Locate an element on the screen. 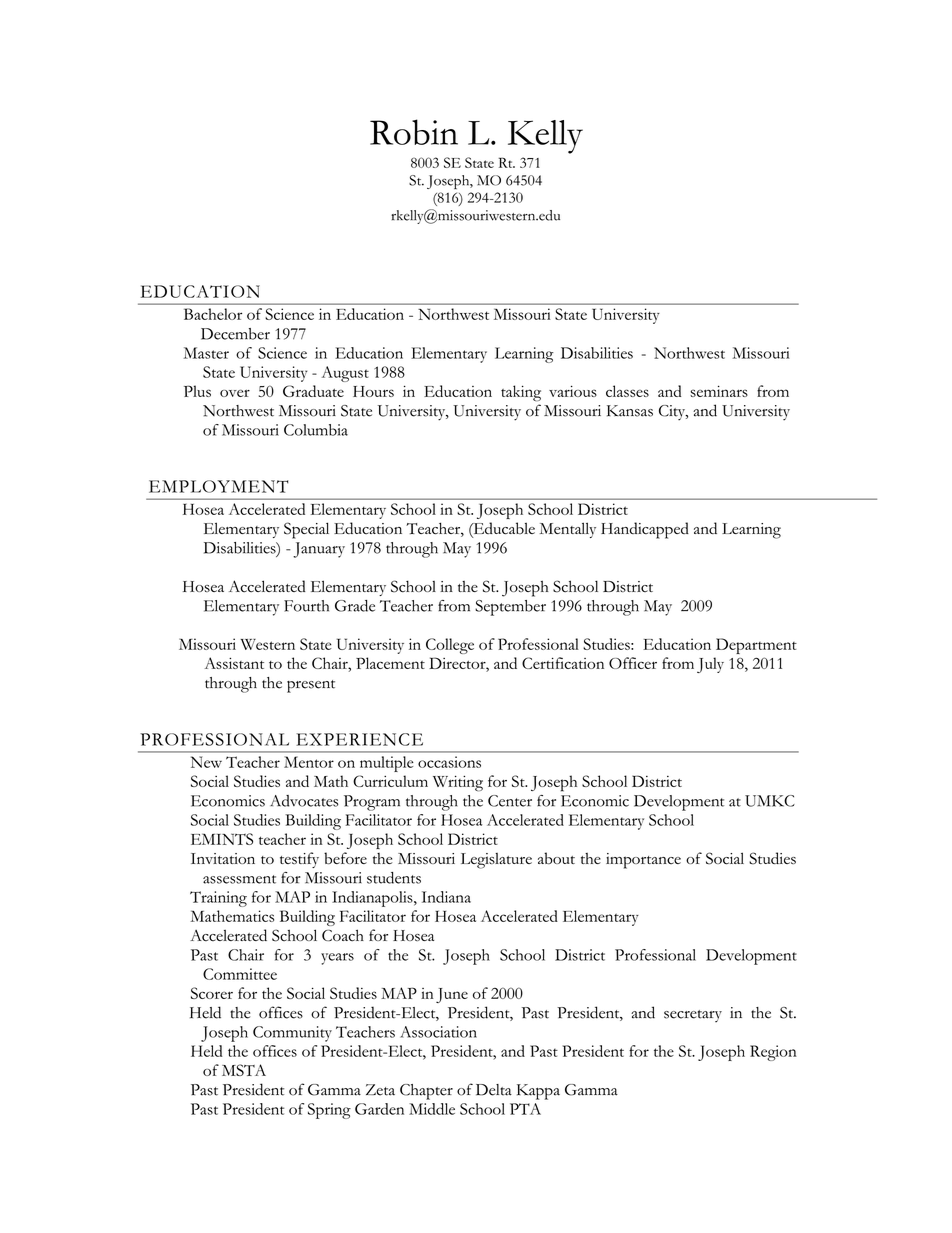  Legislature is located at coordinates (496, 861).
